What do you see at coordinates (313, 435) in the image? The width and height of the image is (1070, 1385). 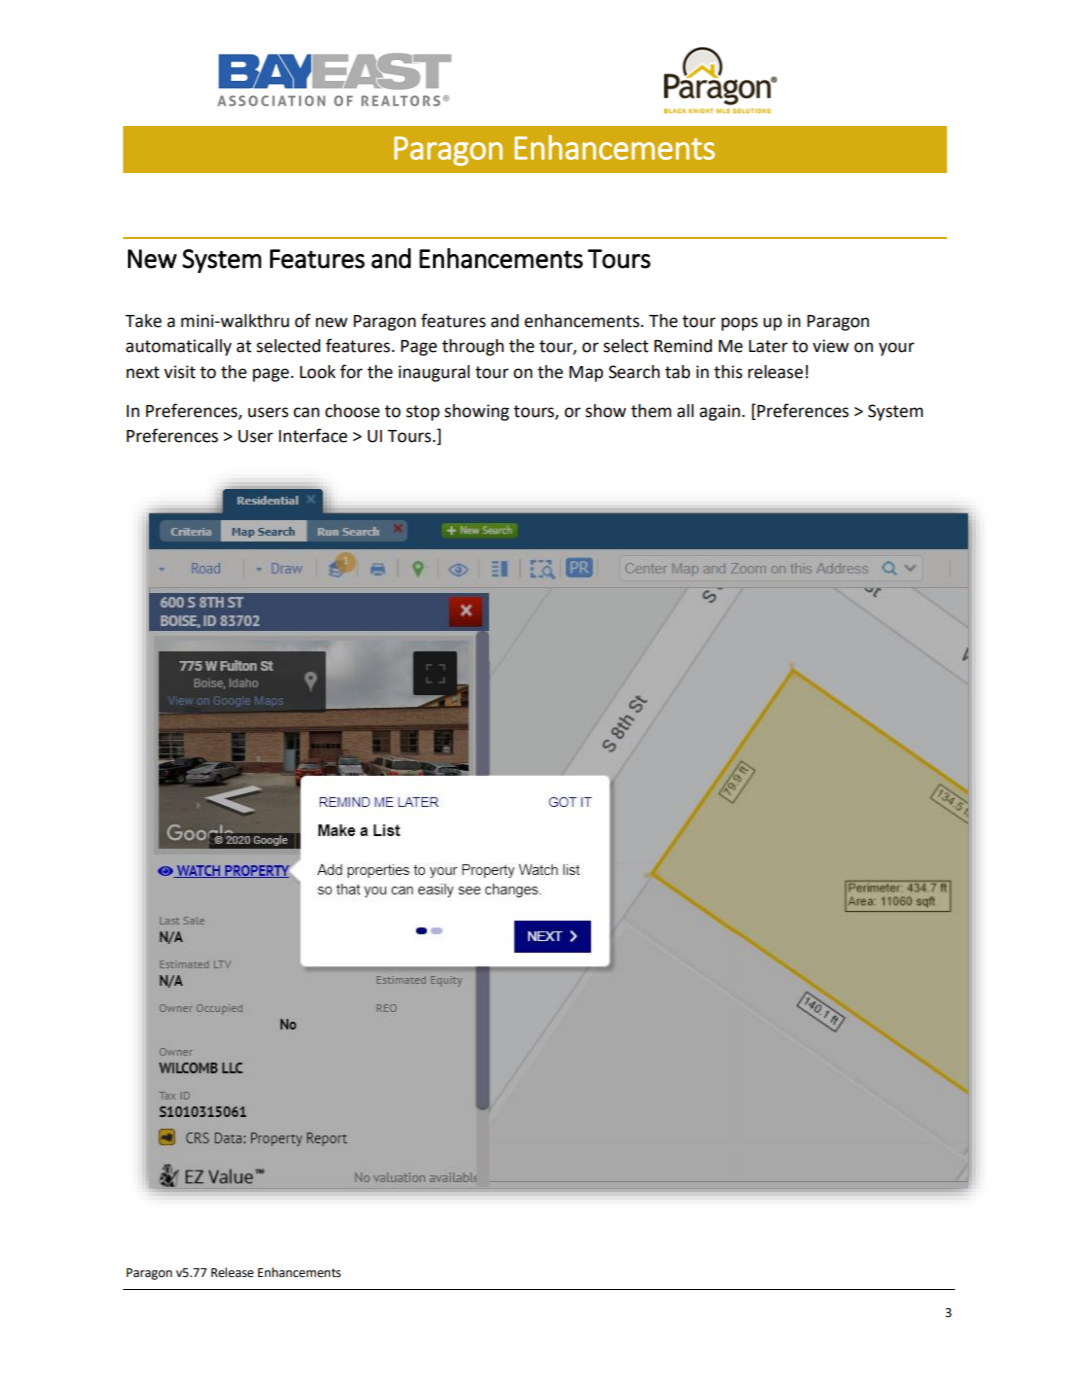 I see `Interface` at bounding box center [313, 435].
